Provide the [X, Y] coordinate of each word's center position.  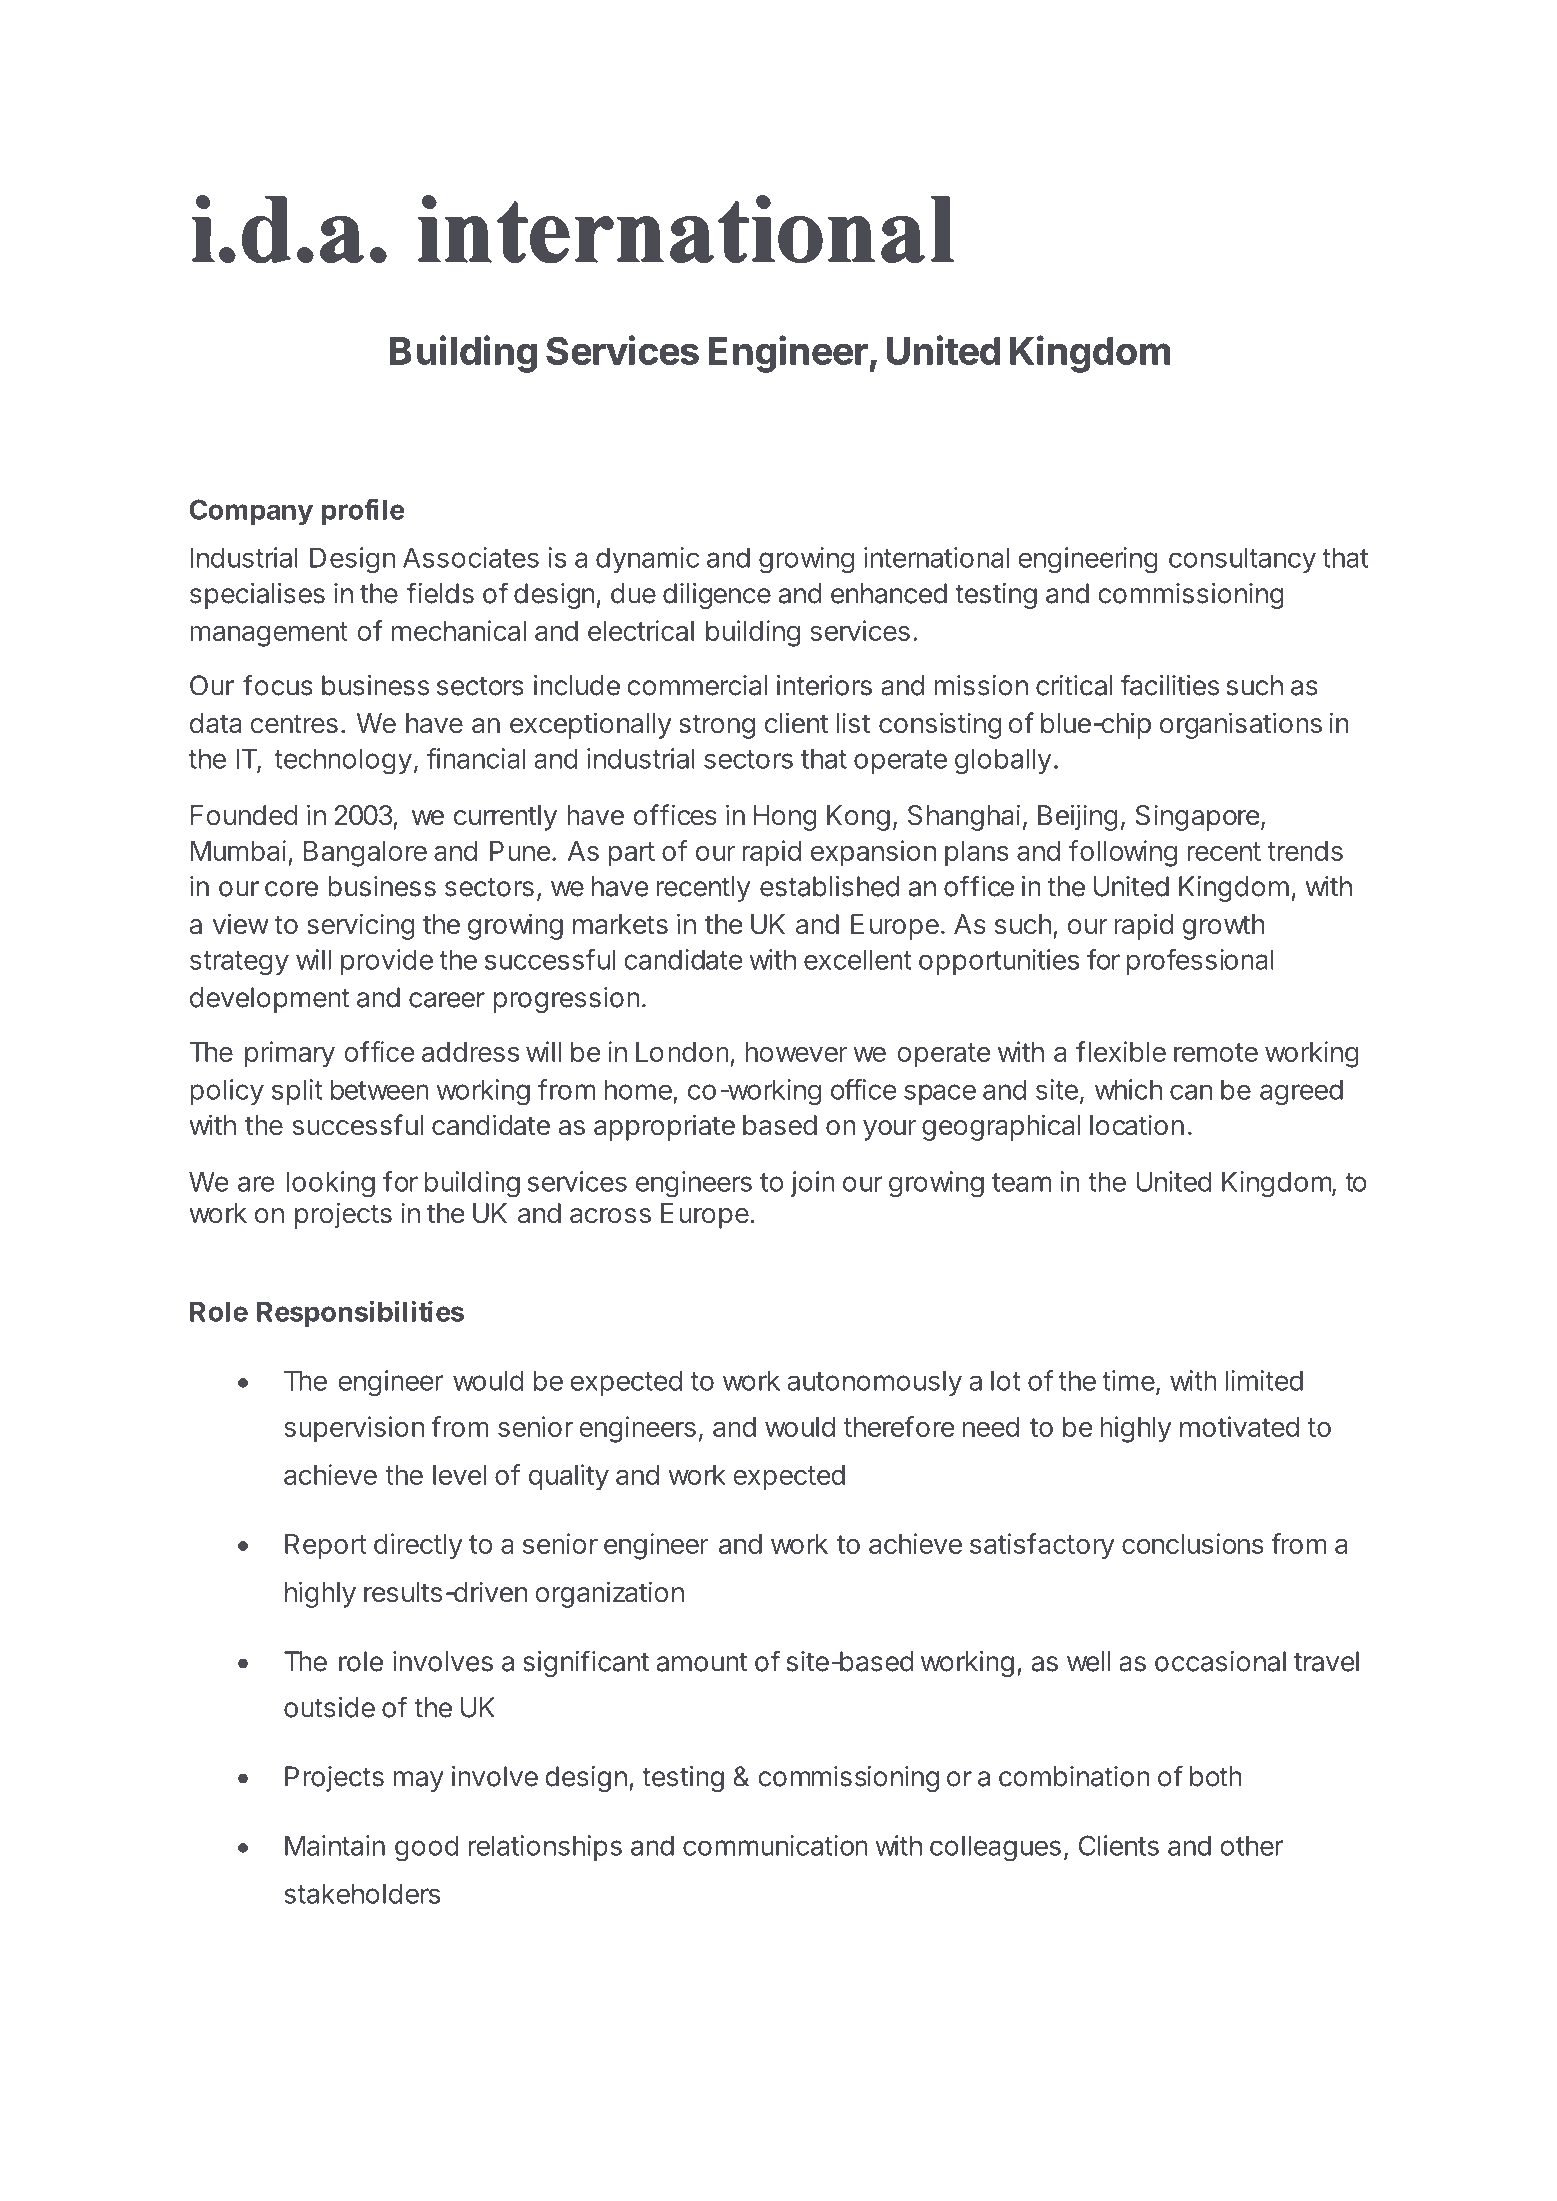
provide [387, 962]
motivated [1239, 1426]
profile [363, 511]
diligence [717, 596]
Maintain [335, 1845]
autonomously [875, 1383]
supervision [354, 1429]
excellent [858, 959]
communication [775, 1845]
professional [1200, 962]
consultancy [1242, 560]
